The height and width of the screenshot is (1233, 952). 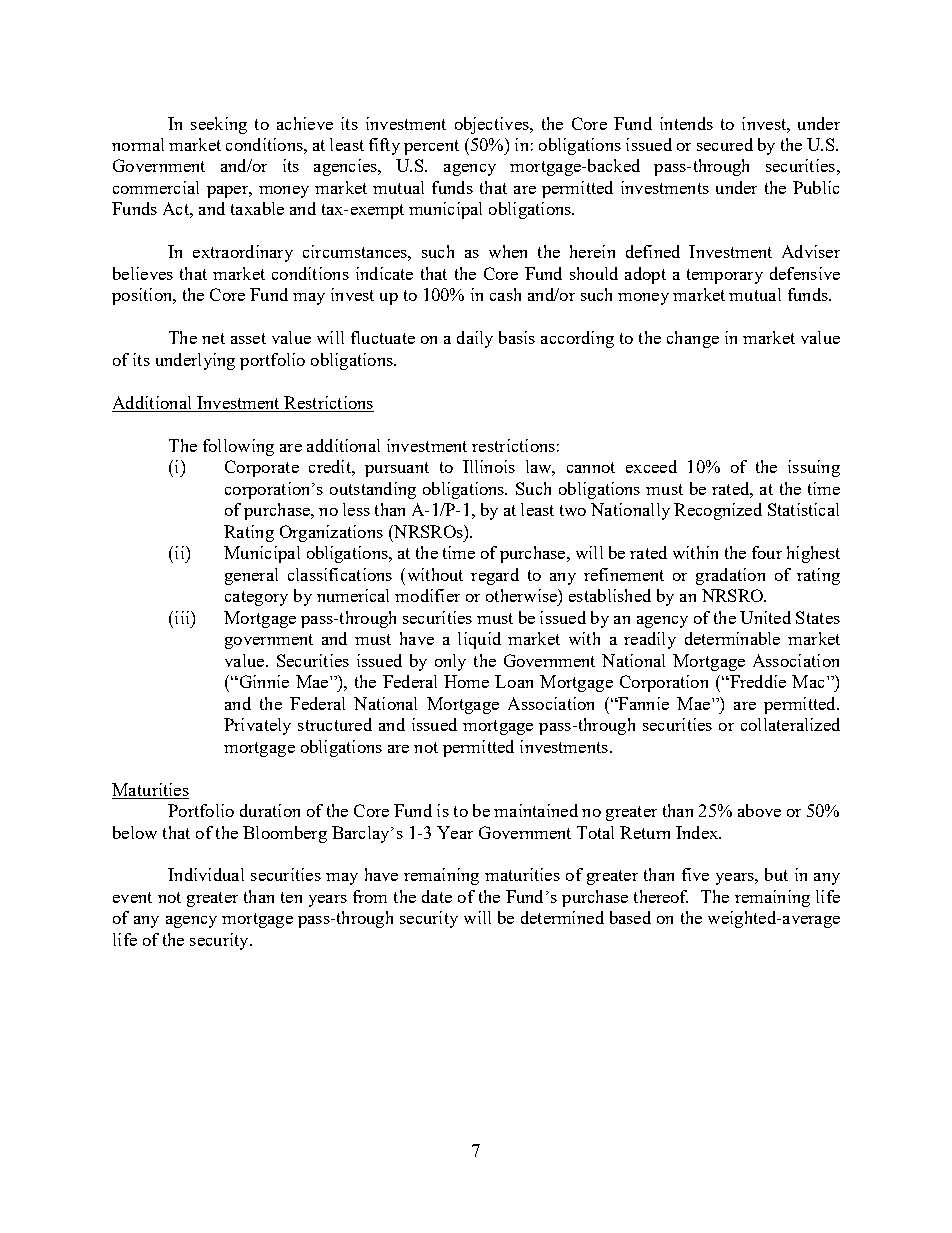 I want to click on collateralized, so click(x=790, y=724).
